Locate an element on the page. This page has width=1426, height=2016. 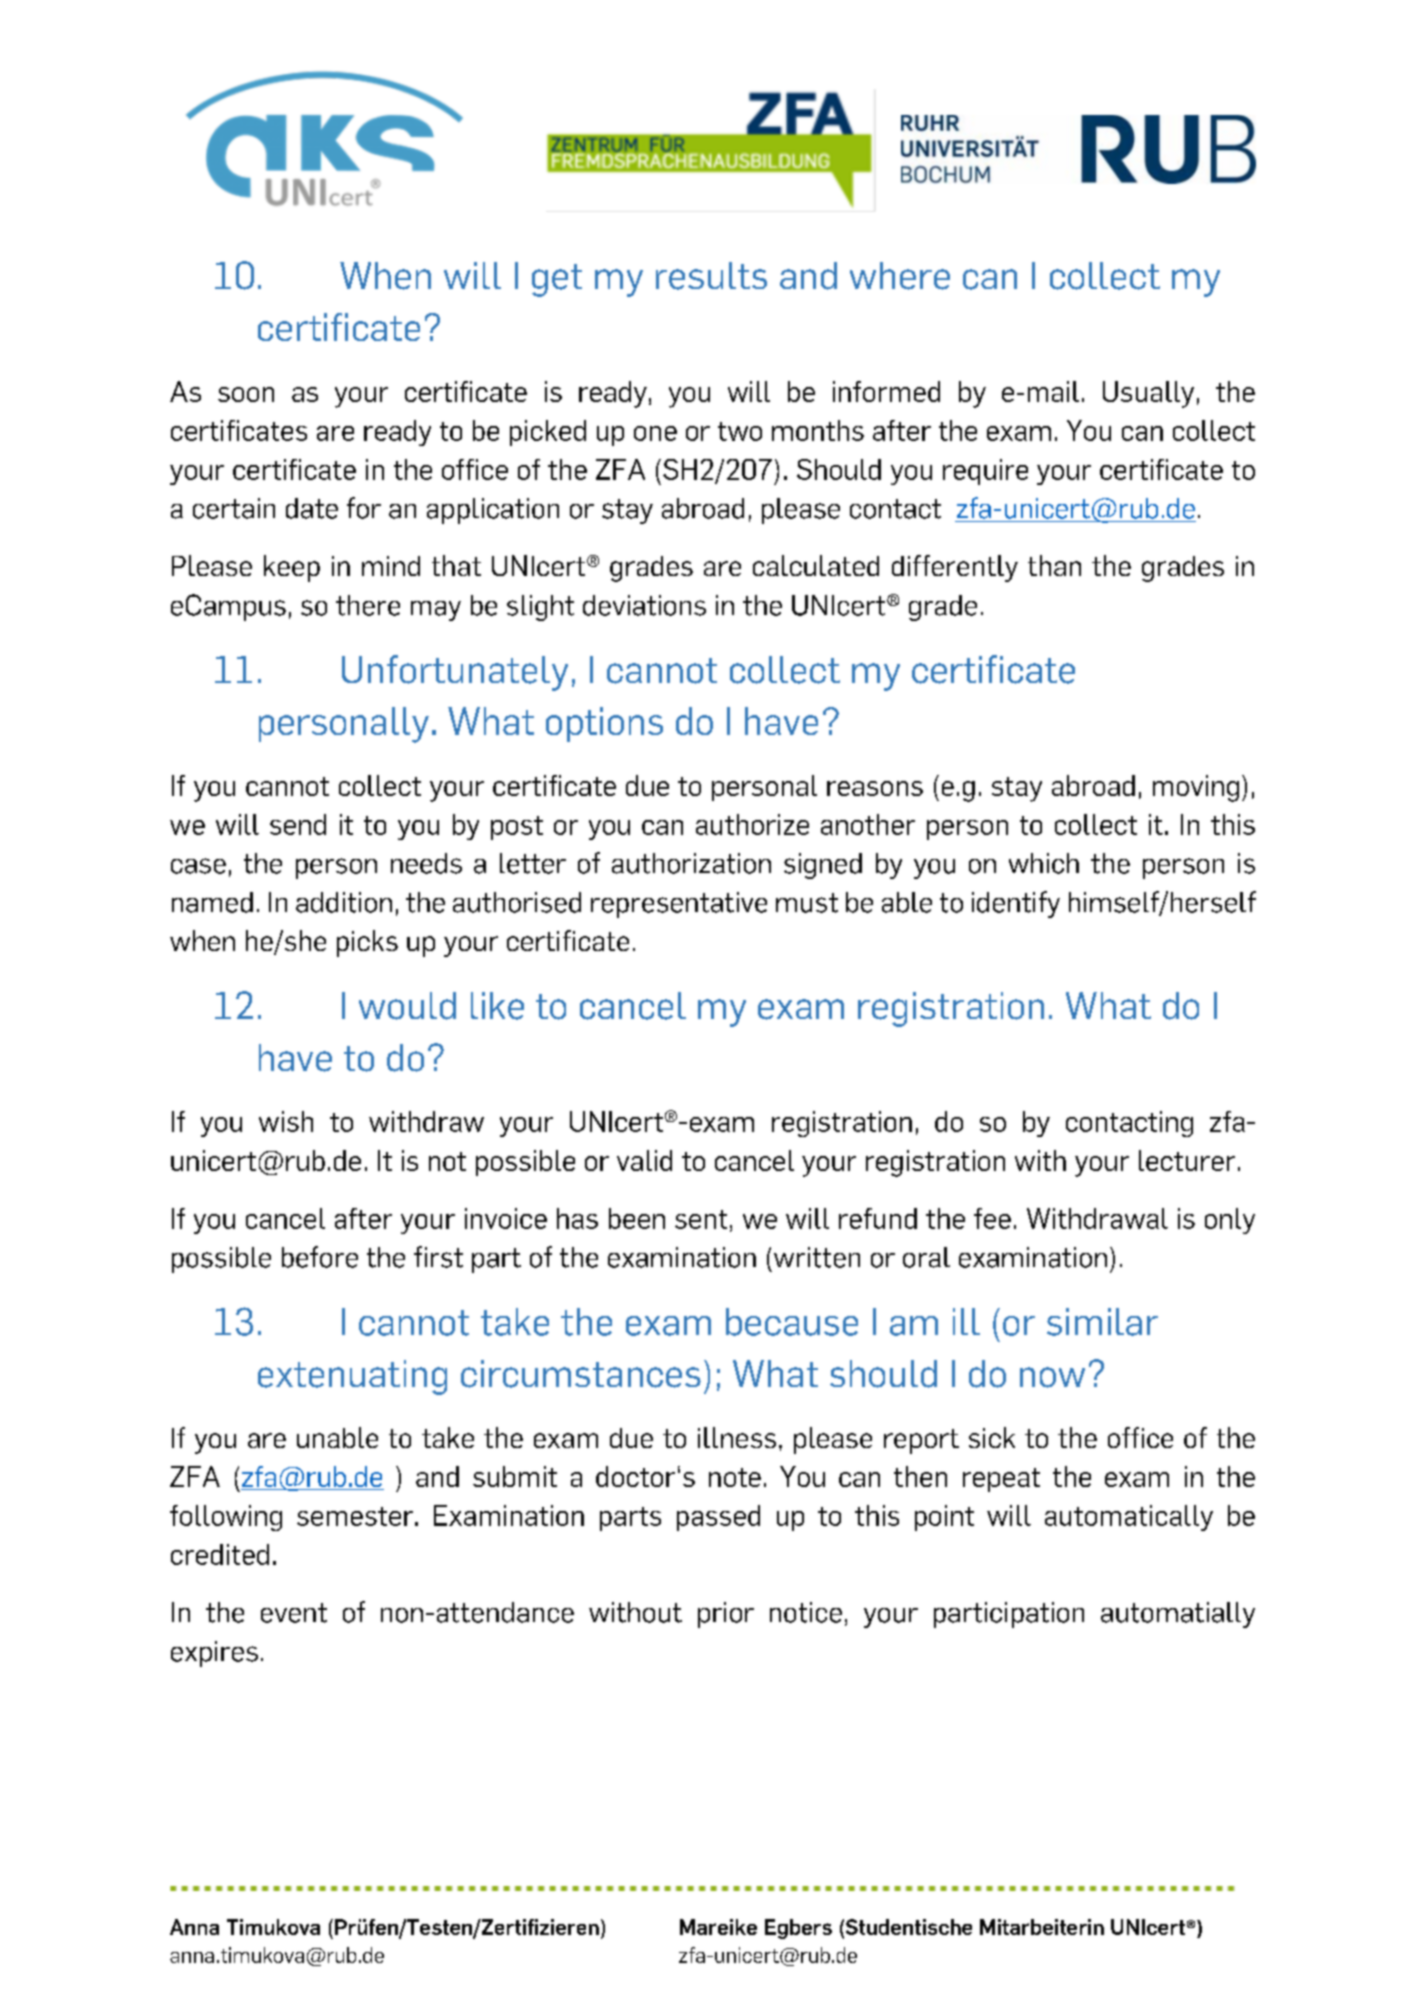
lecturer is located at coordinates (1187, 1160).
